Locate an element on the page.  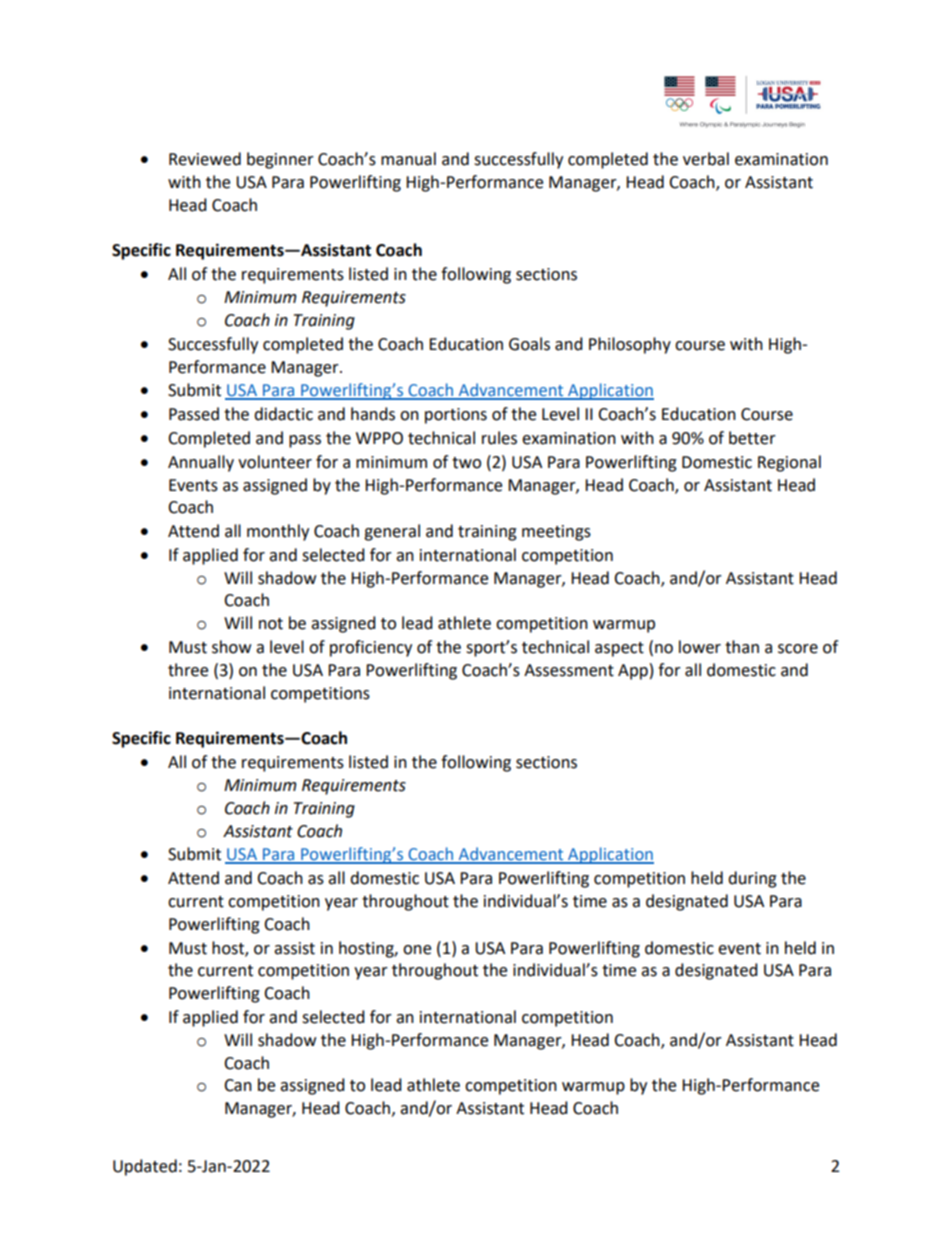
Can is located at coordinates (238, 1085).
